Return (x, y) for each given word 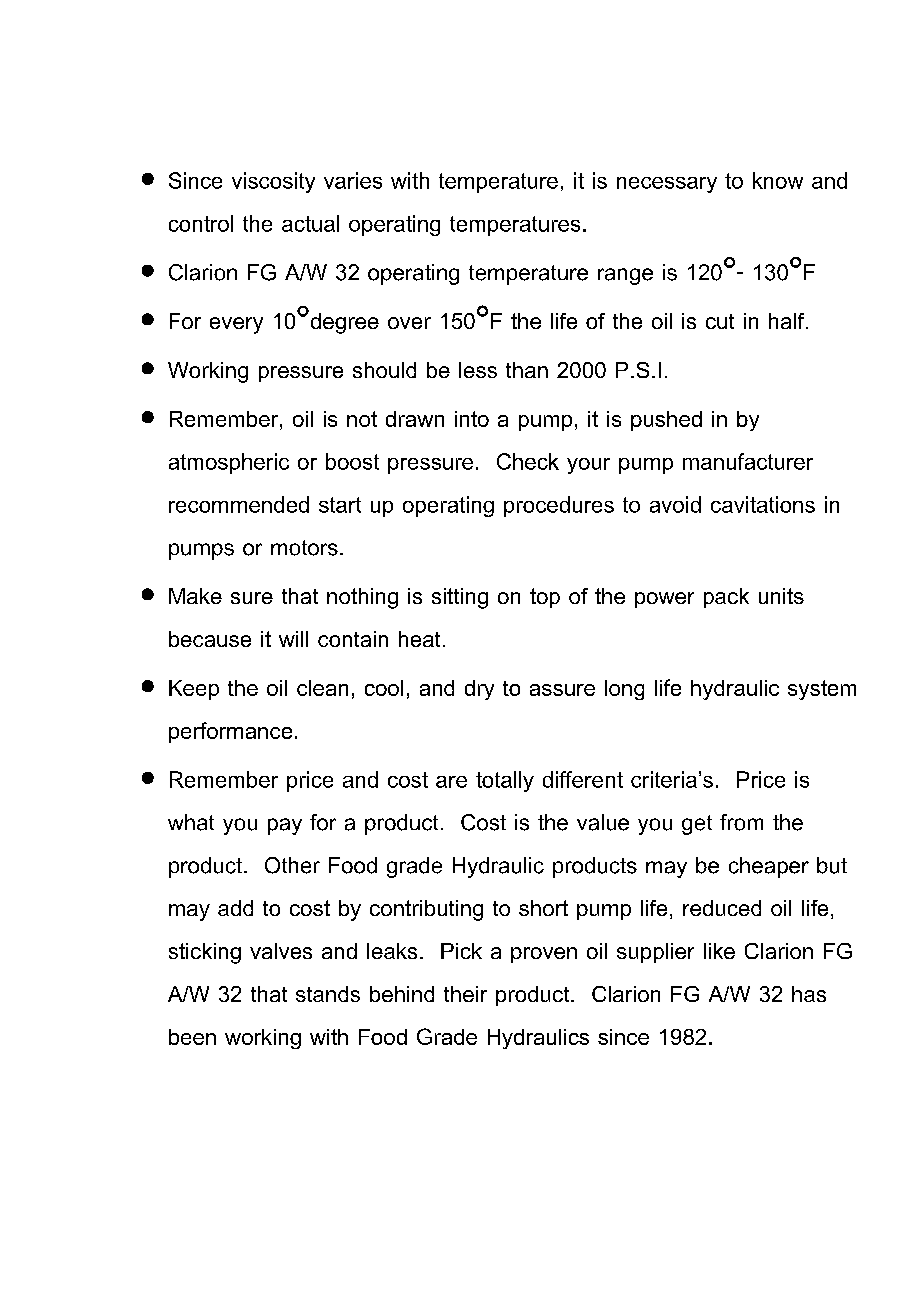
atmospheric (229, 463)
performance (230, 732)
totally (505, 781)
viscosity (273, 182)
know (778, 180)
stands (328, 994)
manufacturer (748, 461)
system (822, 690)
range (625, 276)
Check (528, 461)
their (465, 994)
